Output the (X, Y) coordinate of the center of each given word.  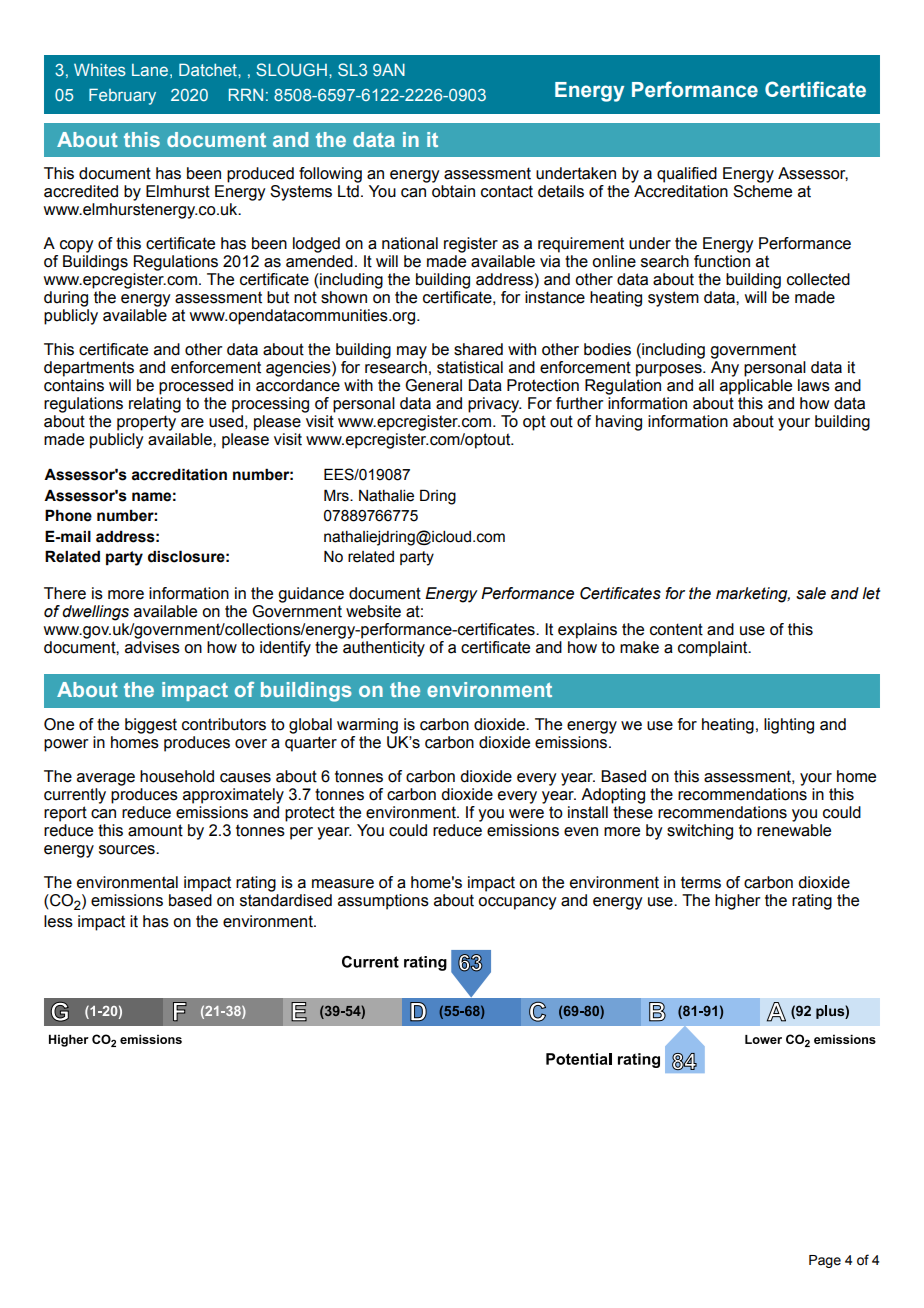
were (526, 814)
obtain (453, 191)
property (146, 423)
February (122, 96)
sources (128, 850)
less (58, 921)
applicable (756, 387)
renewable (794, 830)
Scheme (762, 191)
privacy (495, 405)
